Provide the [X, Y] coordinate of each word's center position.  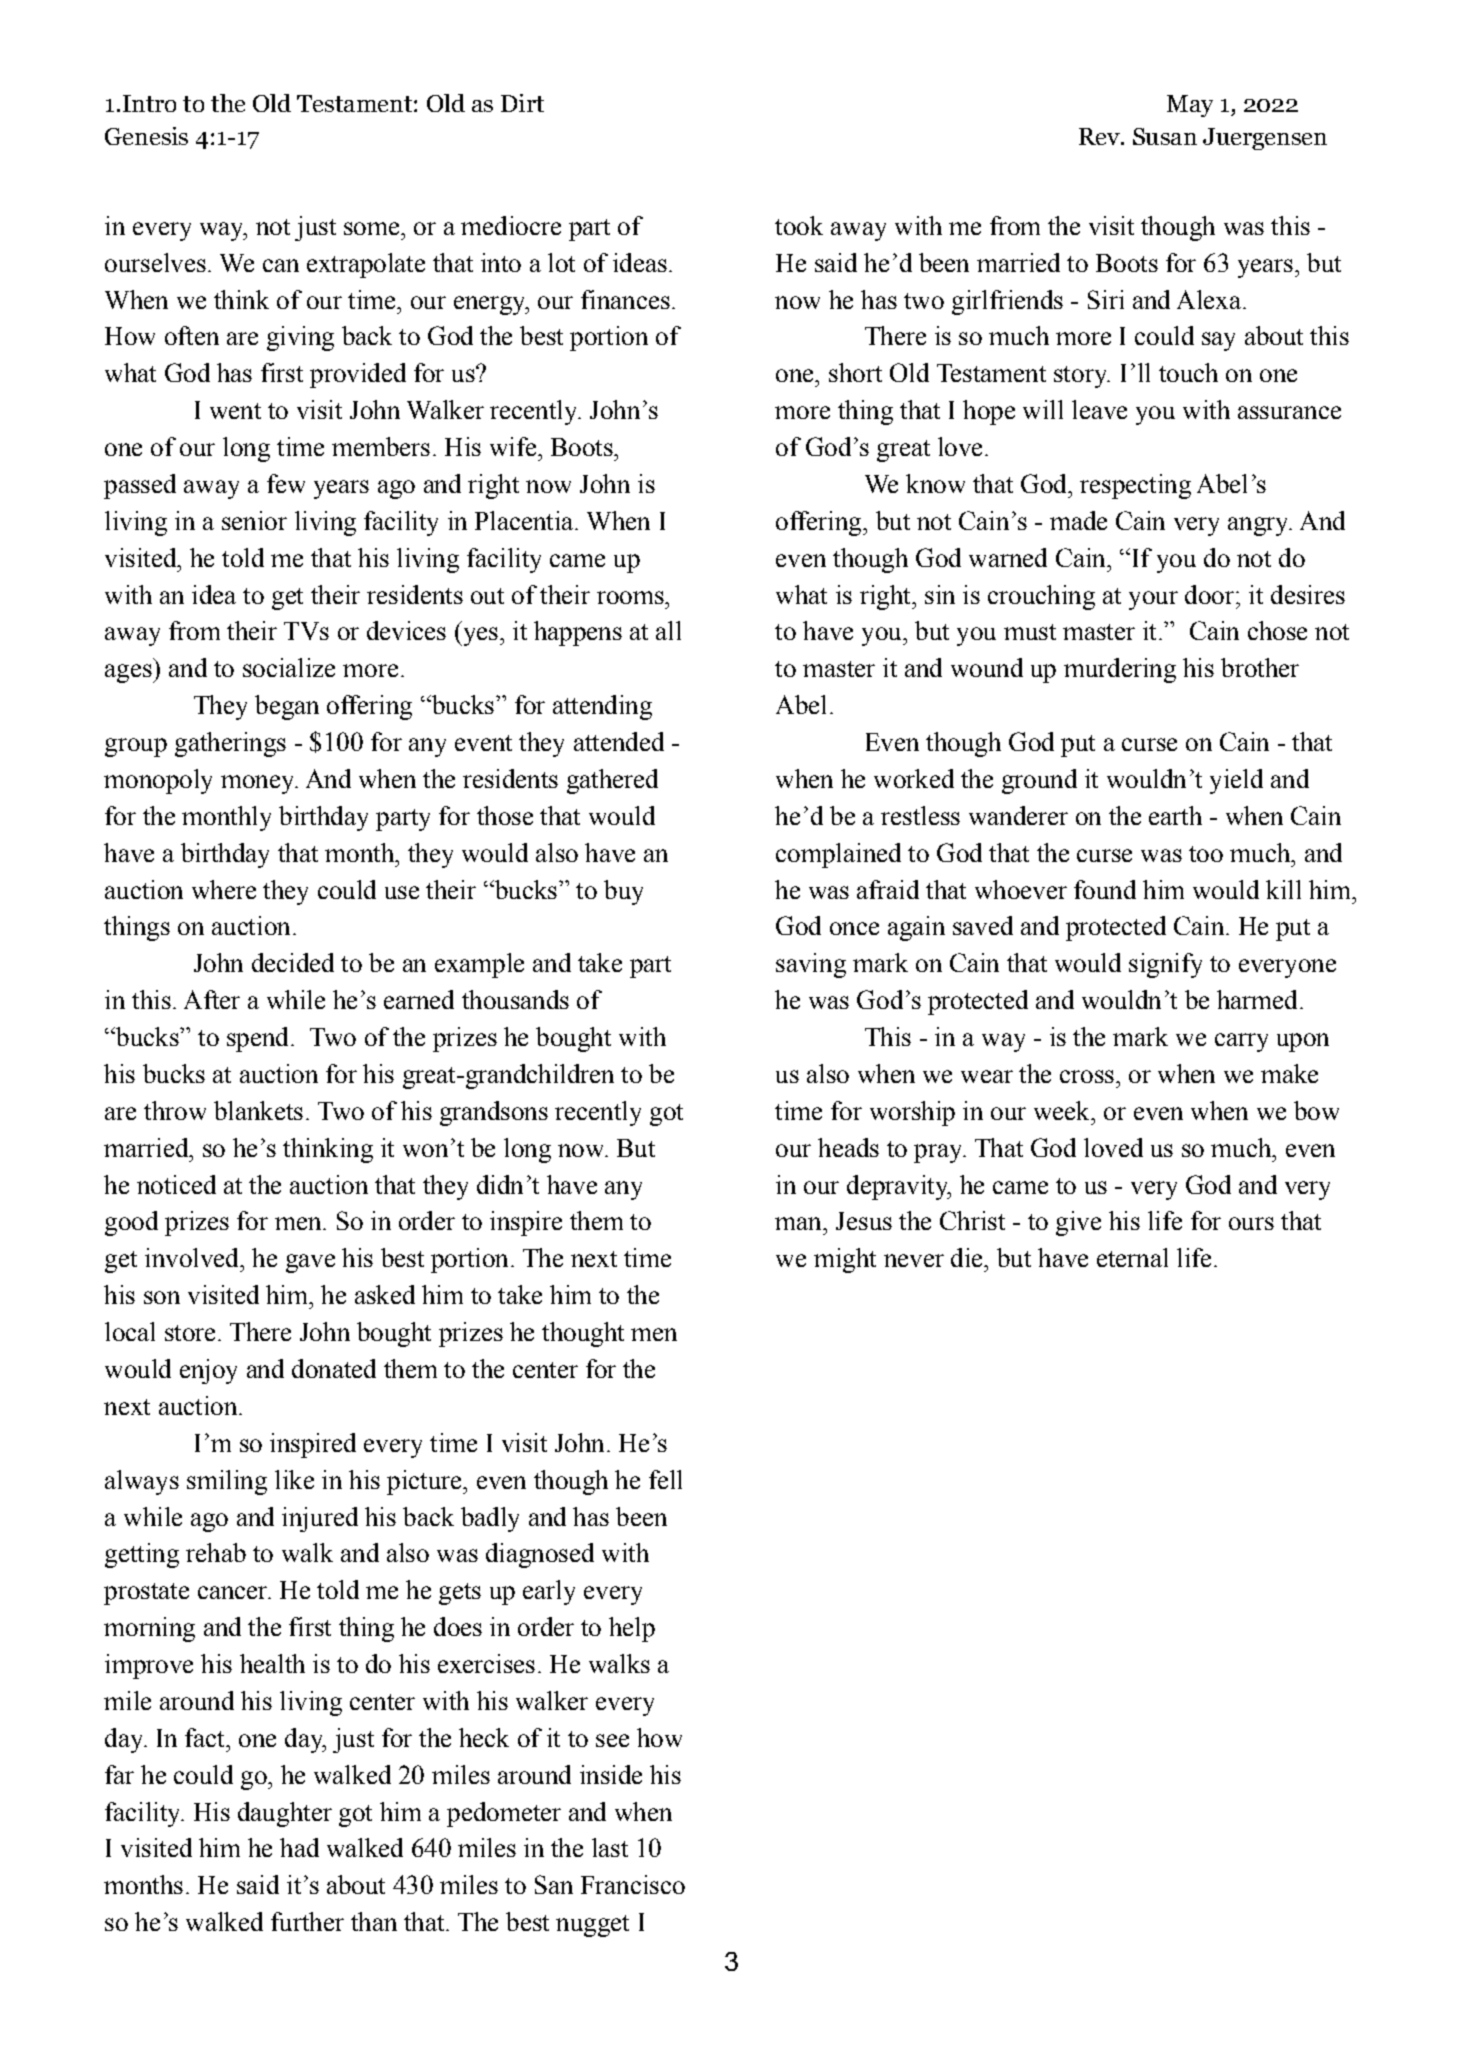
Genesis [146, 136]
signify [1165, 965]
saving [811, 965]
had [299, 1847]
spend [259, 1039]
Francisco [633, 1884]
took [799, 225]
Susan [1165, 136]
